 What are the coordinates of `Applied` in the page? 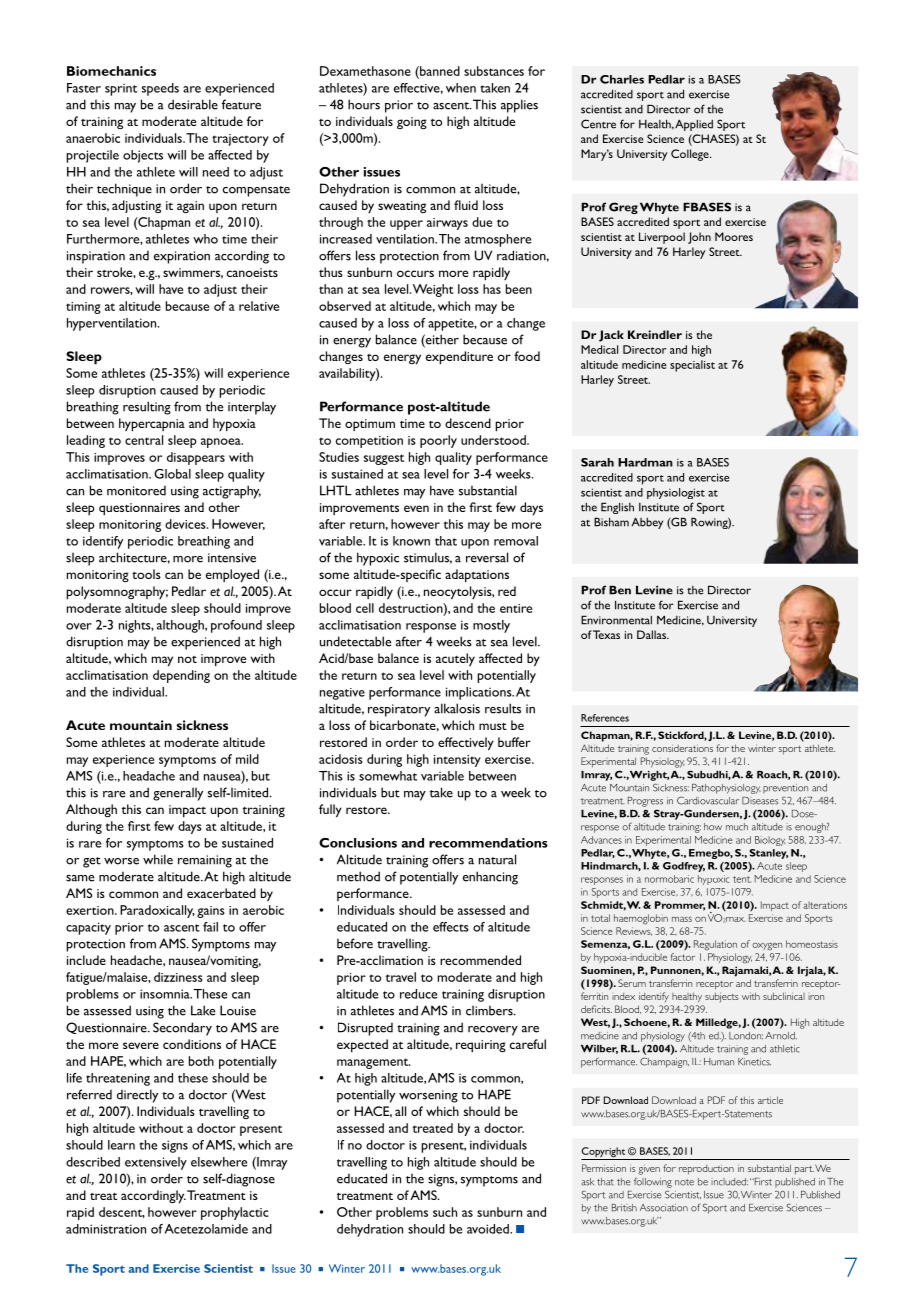 It's located at (694, 125).
